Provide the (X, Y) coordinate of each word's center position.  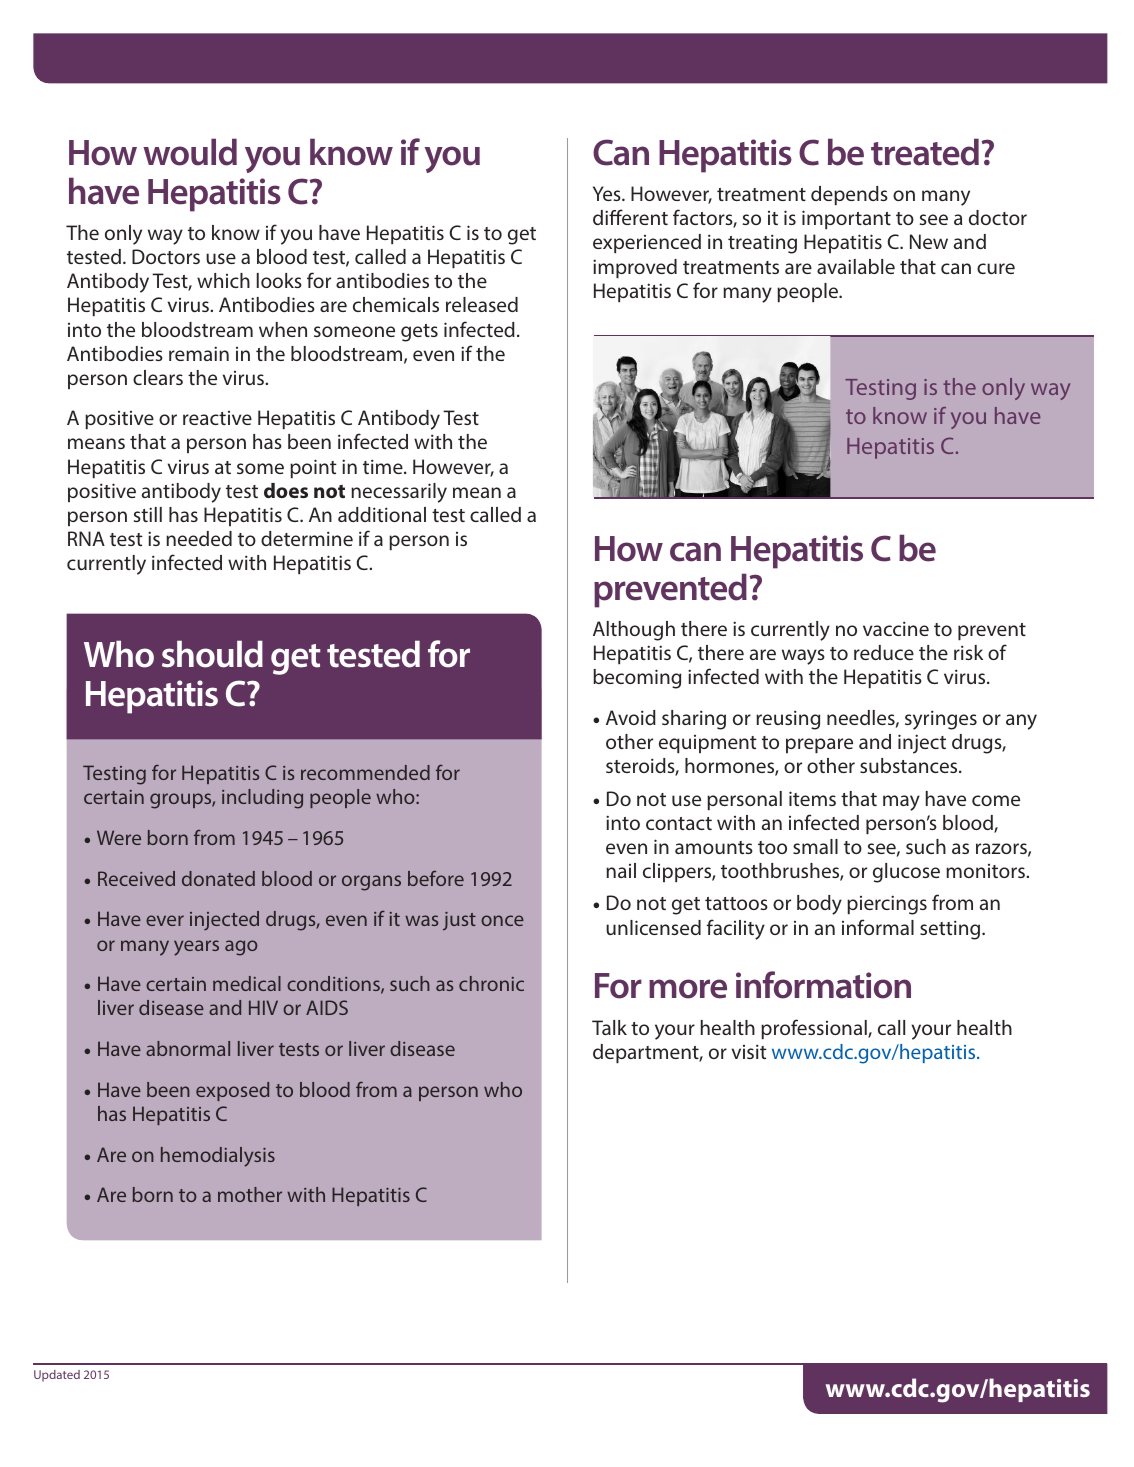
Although (634, 631)
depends (849, 195)
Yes (608, 193)
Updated (57, 1376)
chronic (491, 983)
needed (199, 538)
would (190, 152)
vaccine (896, 628)
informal (878, 927)
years (196, 948)
